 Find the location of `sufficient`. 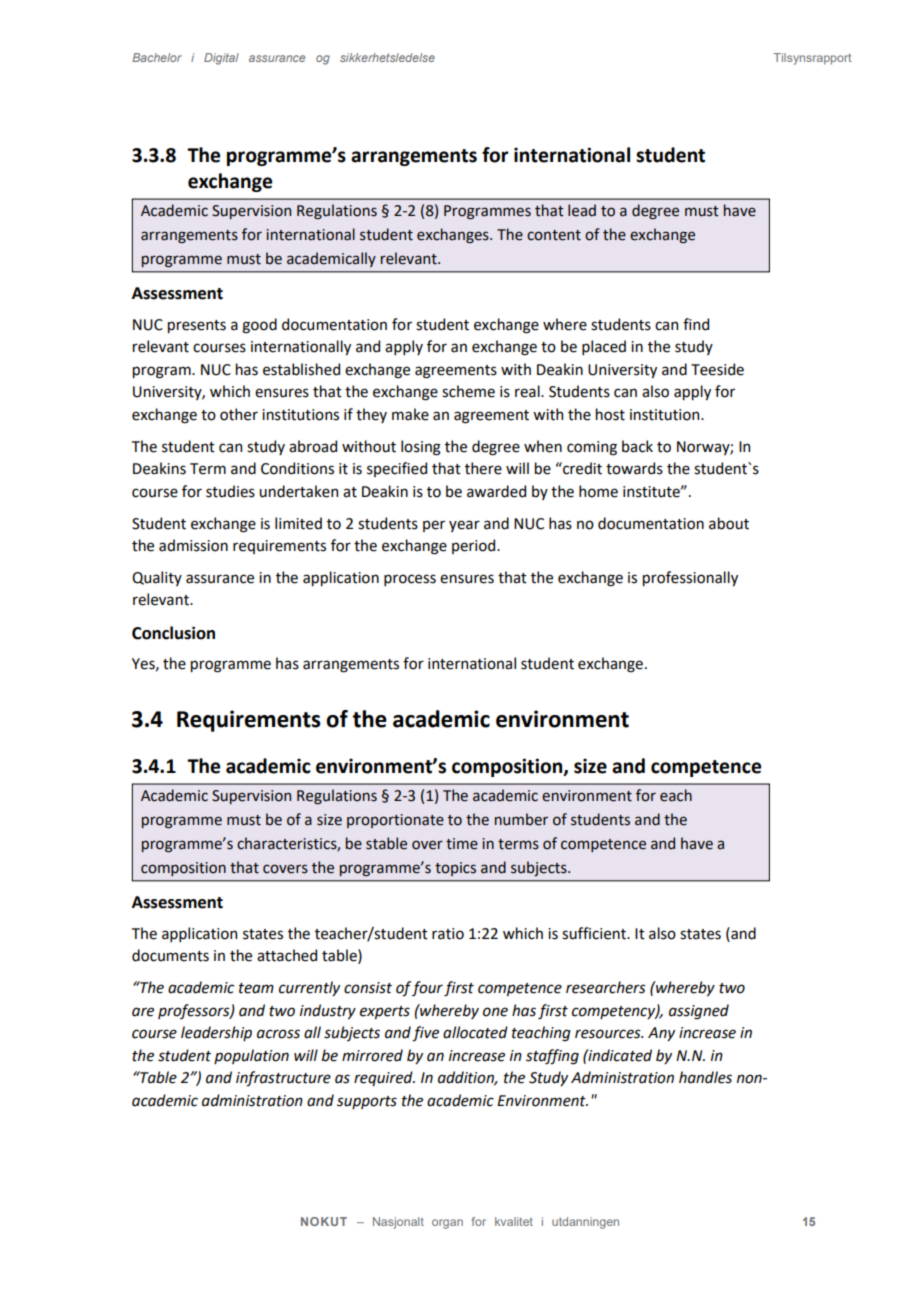

sufficient is located at coordinates (595, 933).
